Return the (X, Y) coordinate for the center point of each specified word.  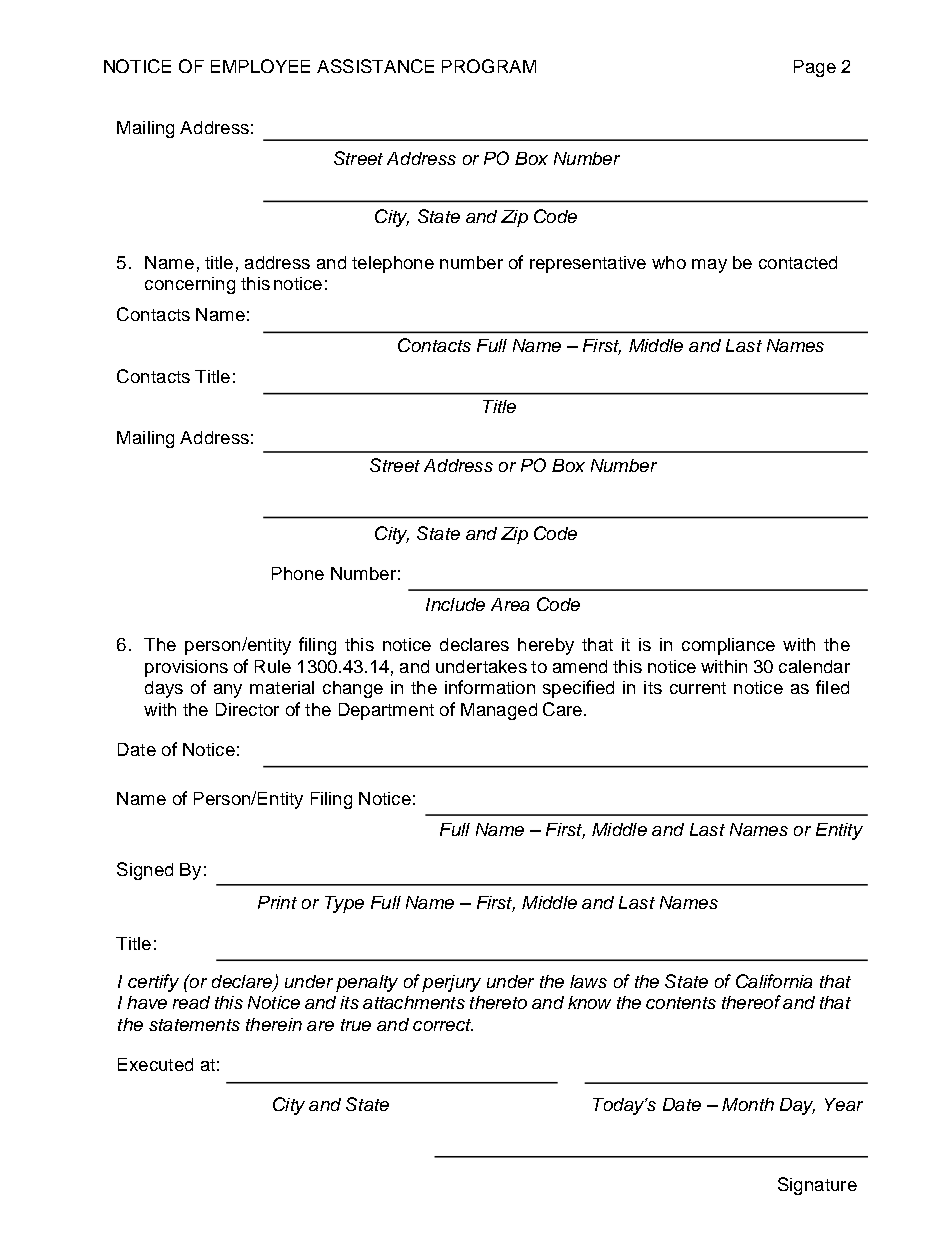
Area (510, 604)
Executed (155, 1064)
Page (815, 68)
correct (443, 1025)
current (698, 688)
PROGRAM (489, 66)
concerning (190, 285)
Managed (499, 711)
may (709, 266)
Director (247, 709)
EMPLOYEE (260, 66)
